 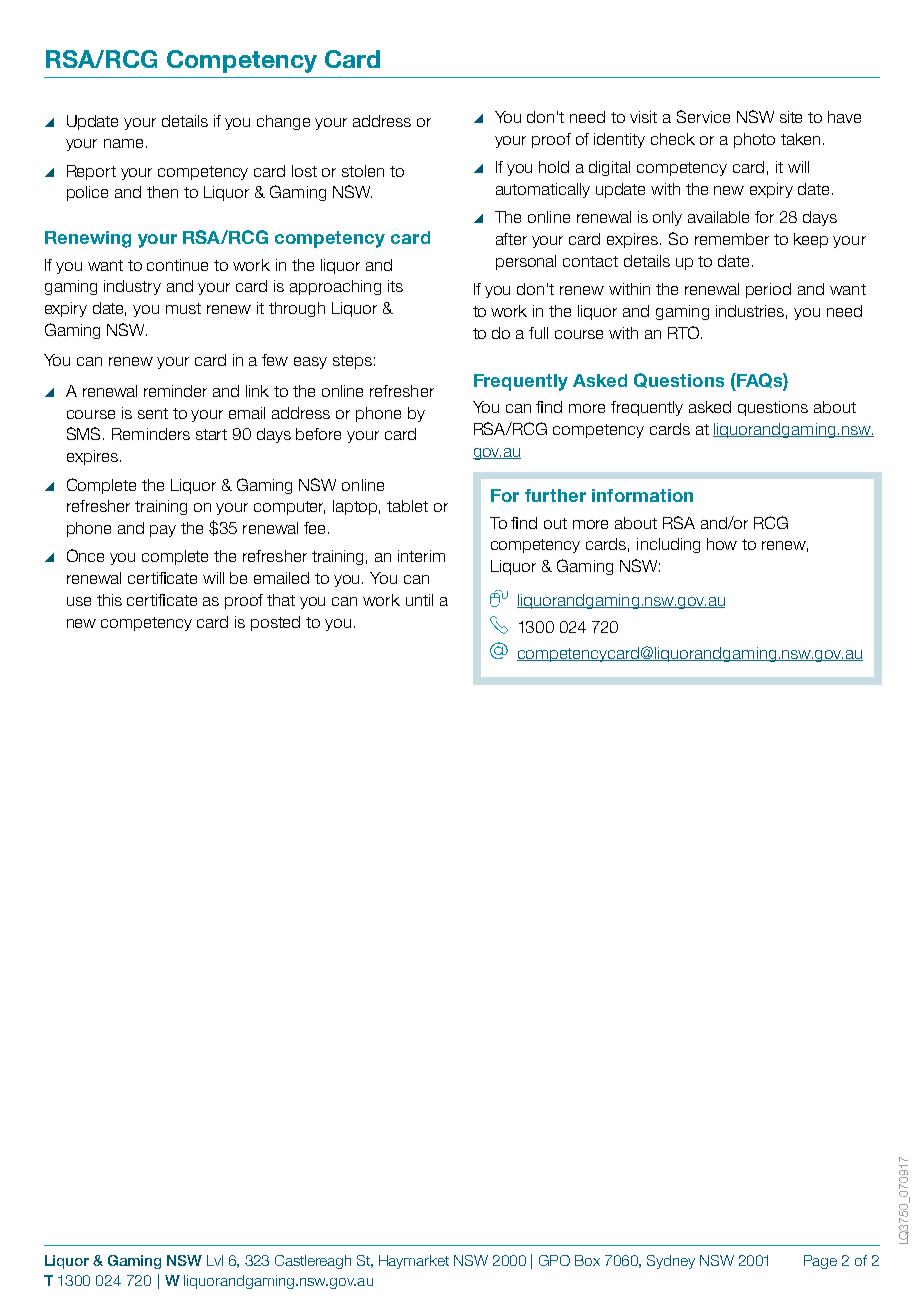 I want to click on photo, so click(x=754, y=140).
